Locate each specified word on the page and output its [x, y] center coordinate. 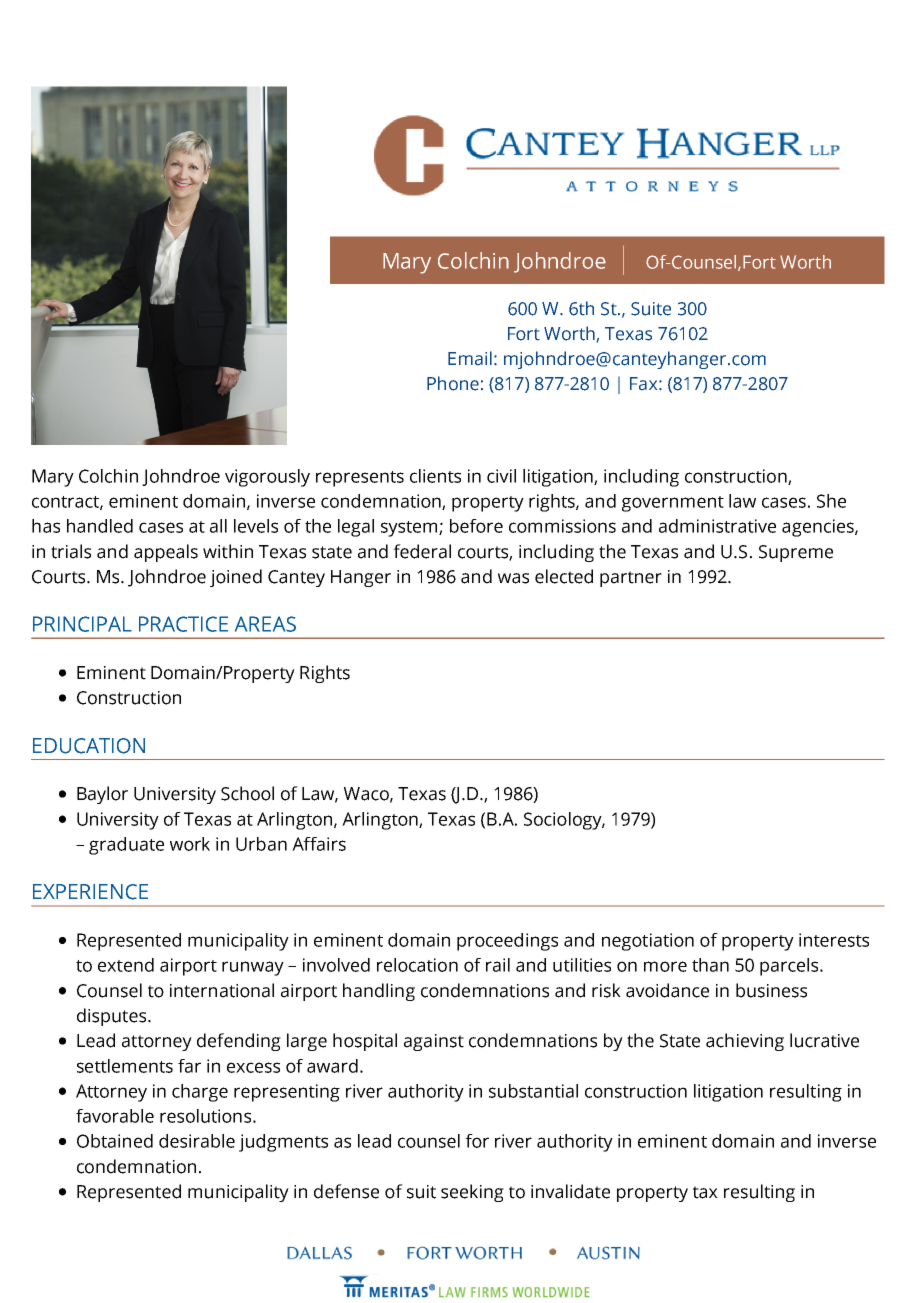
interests [834, 940]
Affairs [319, 844]
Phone [453, 383]
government [673, 504]
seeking [472, 1193]
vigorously [267, 478]
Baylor [102, 795]
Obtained [115, 1141]
